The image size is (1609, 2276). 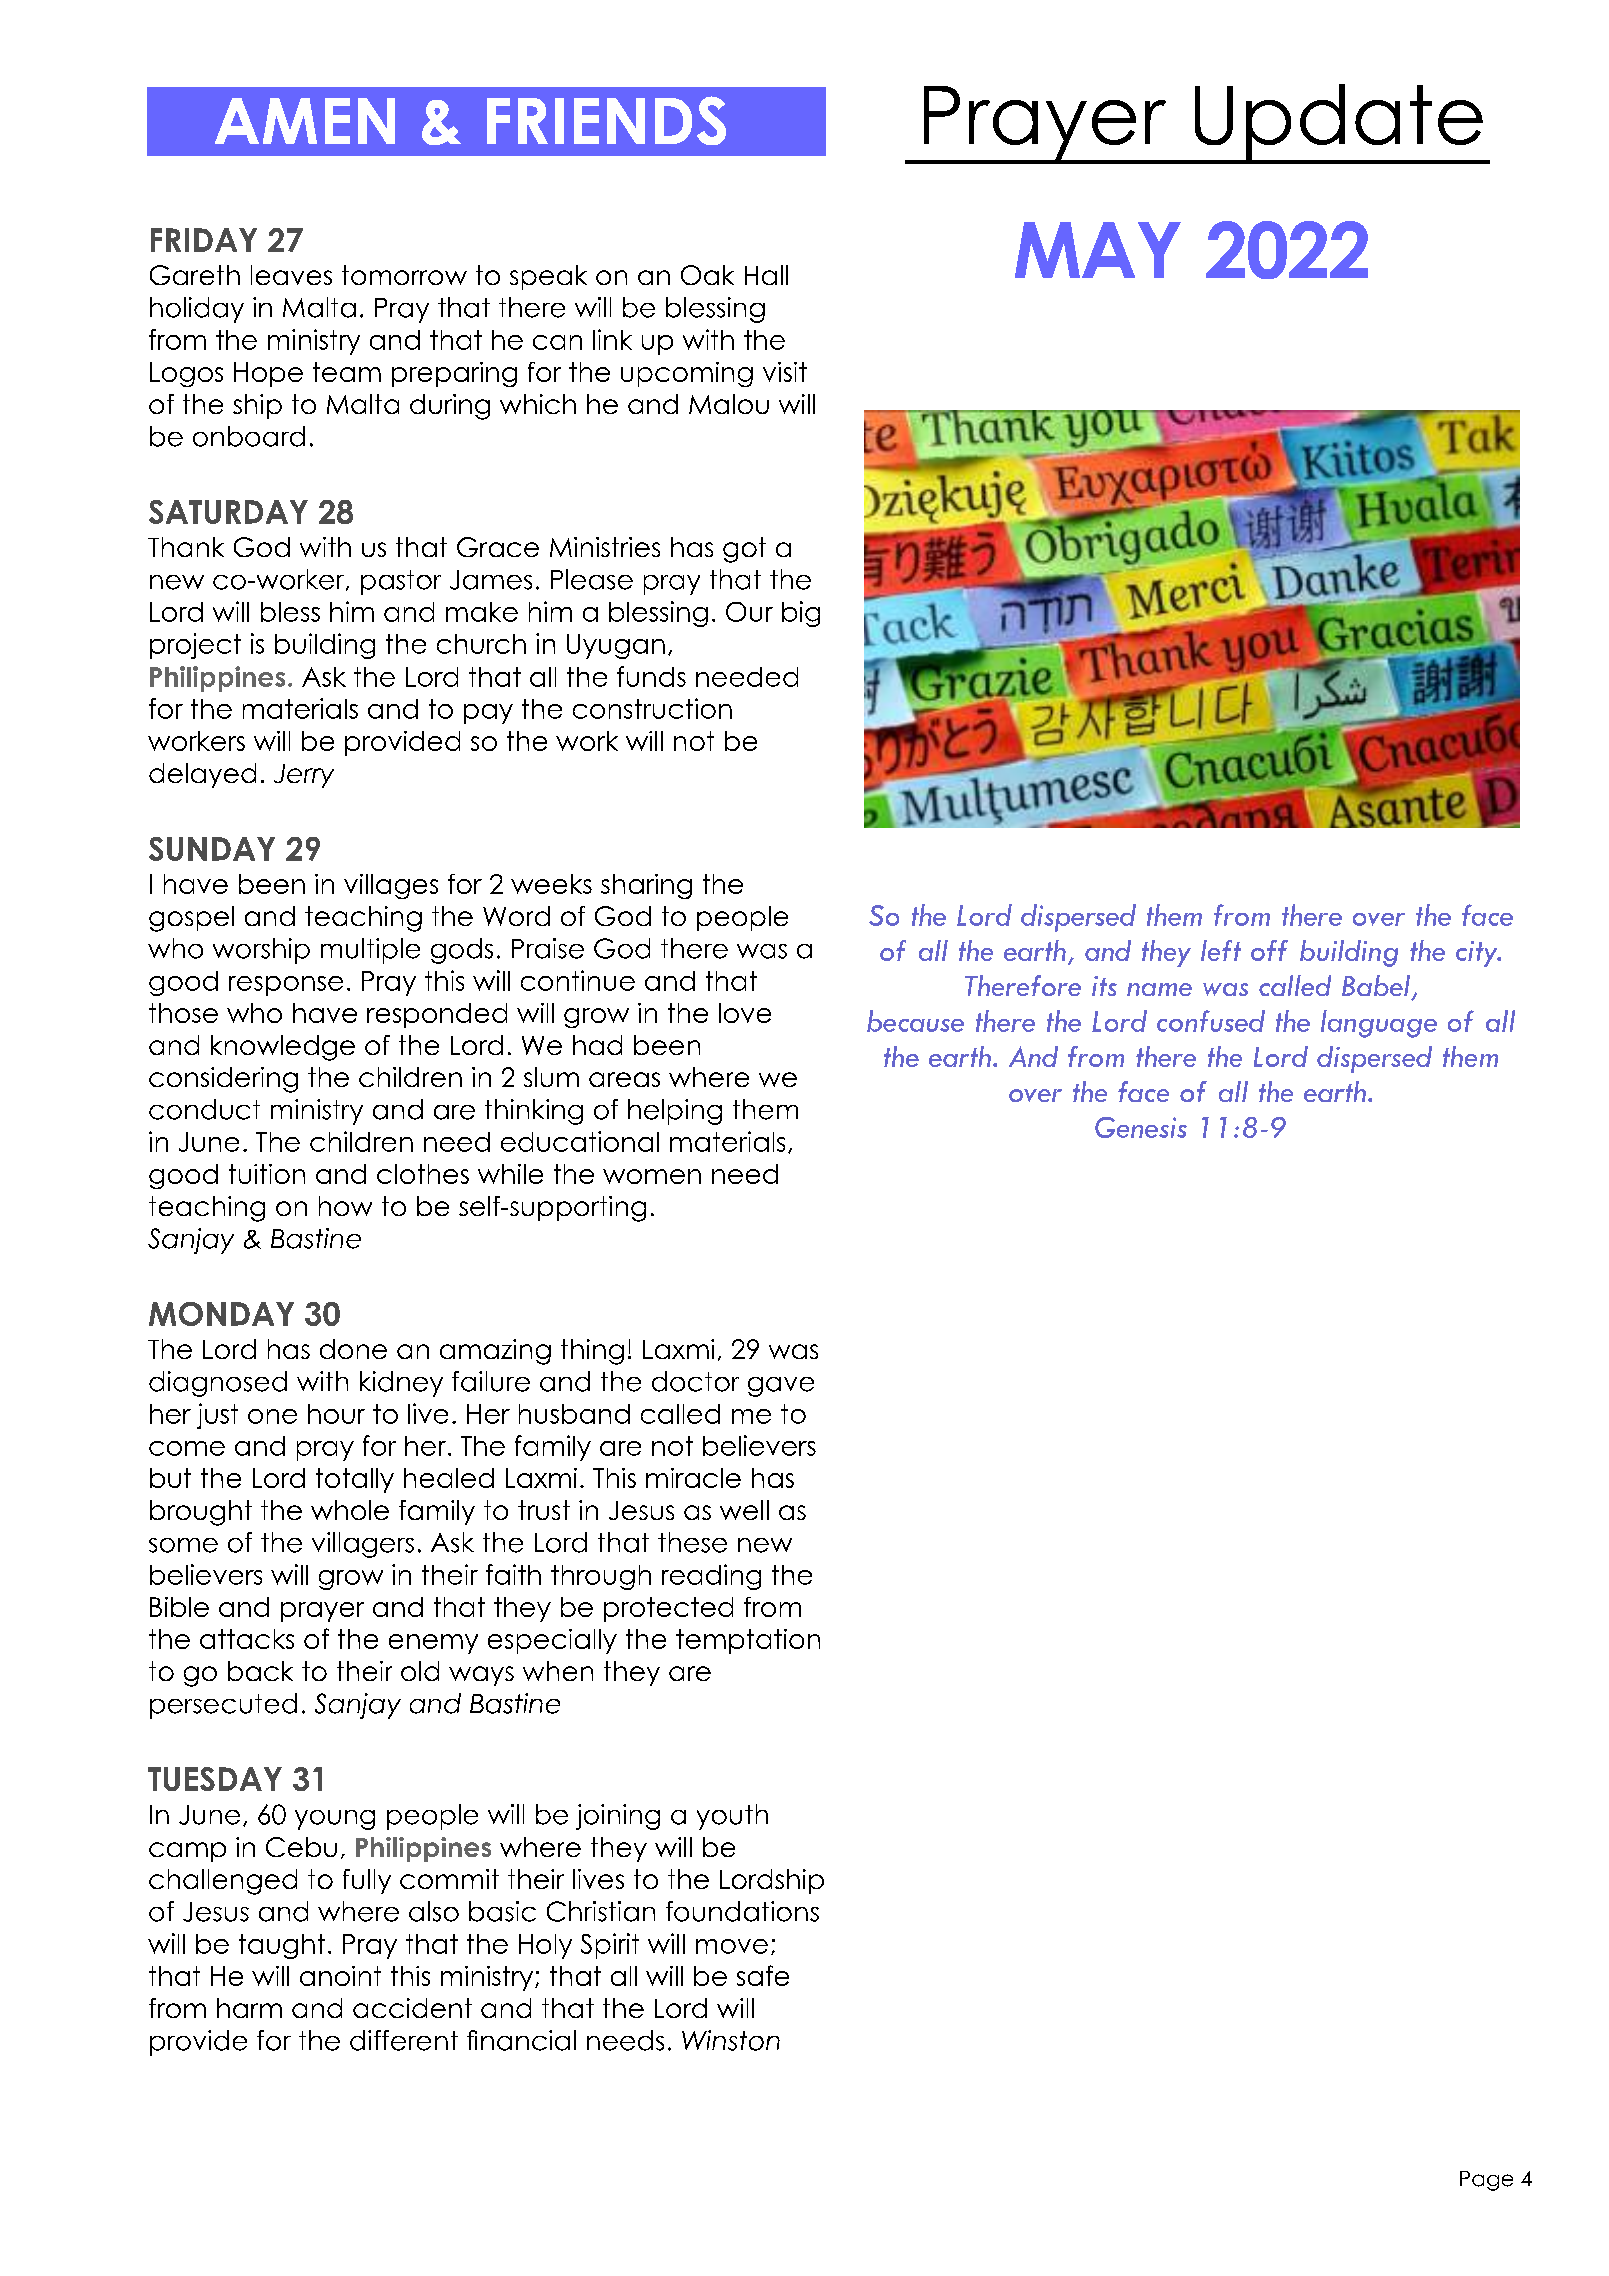 What do you see at coordinates (801, 614) in the screenshot?
I see `big` at bounding box center [801, 614].
